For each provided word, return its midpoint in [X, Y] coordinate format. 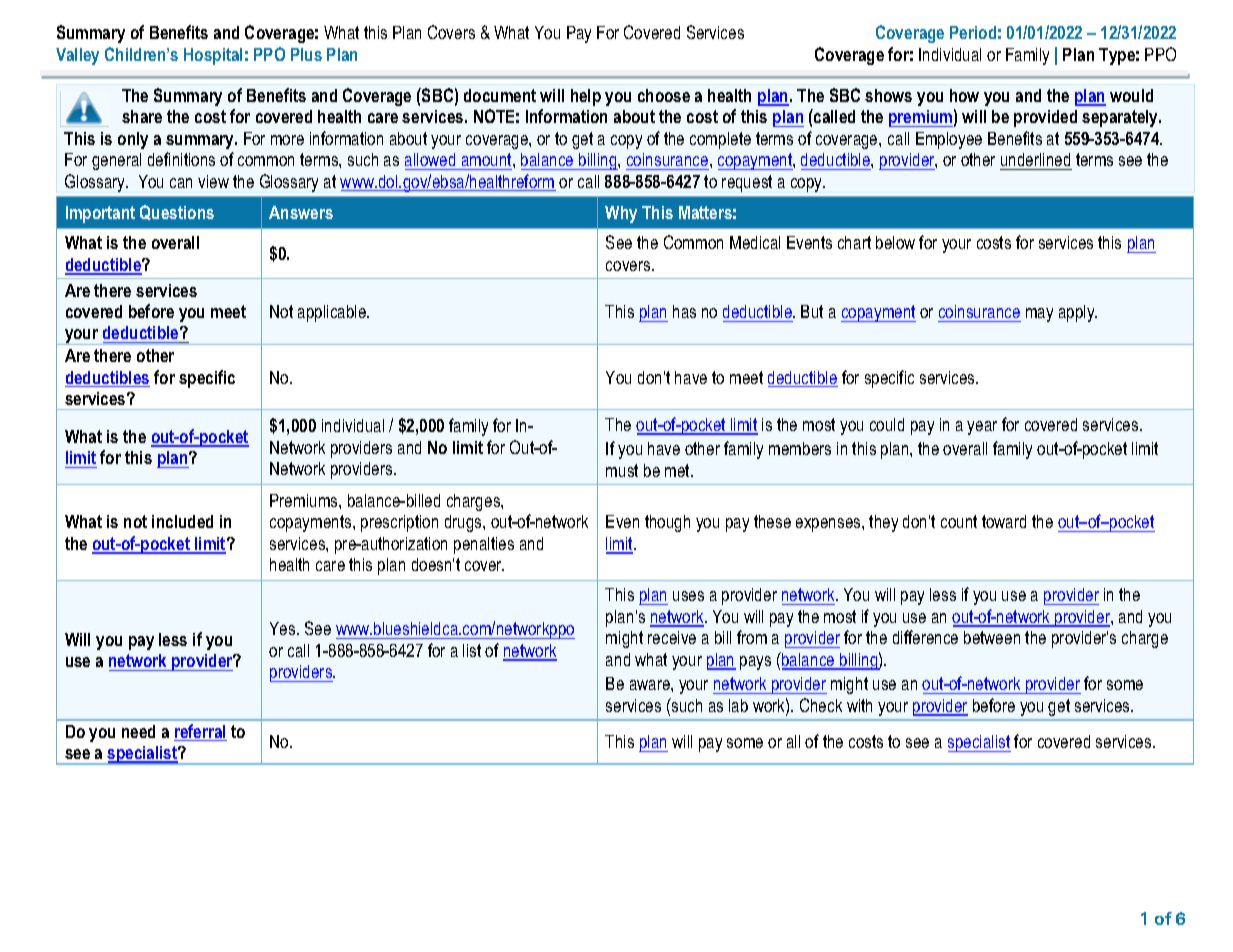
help [586, 97]
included [182, 521]
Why [621, 214]
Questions [177, 212]
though [667, 523]
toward [1004, 521]
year [982, 428]
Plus [306, 54]
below [895, 242]
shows [888, 95]
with [859, 705]
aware [651, 685]
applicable [333, 313]
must [622, 470]
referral [200, 732]
